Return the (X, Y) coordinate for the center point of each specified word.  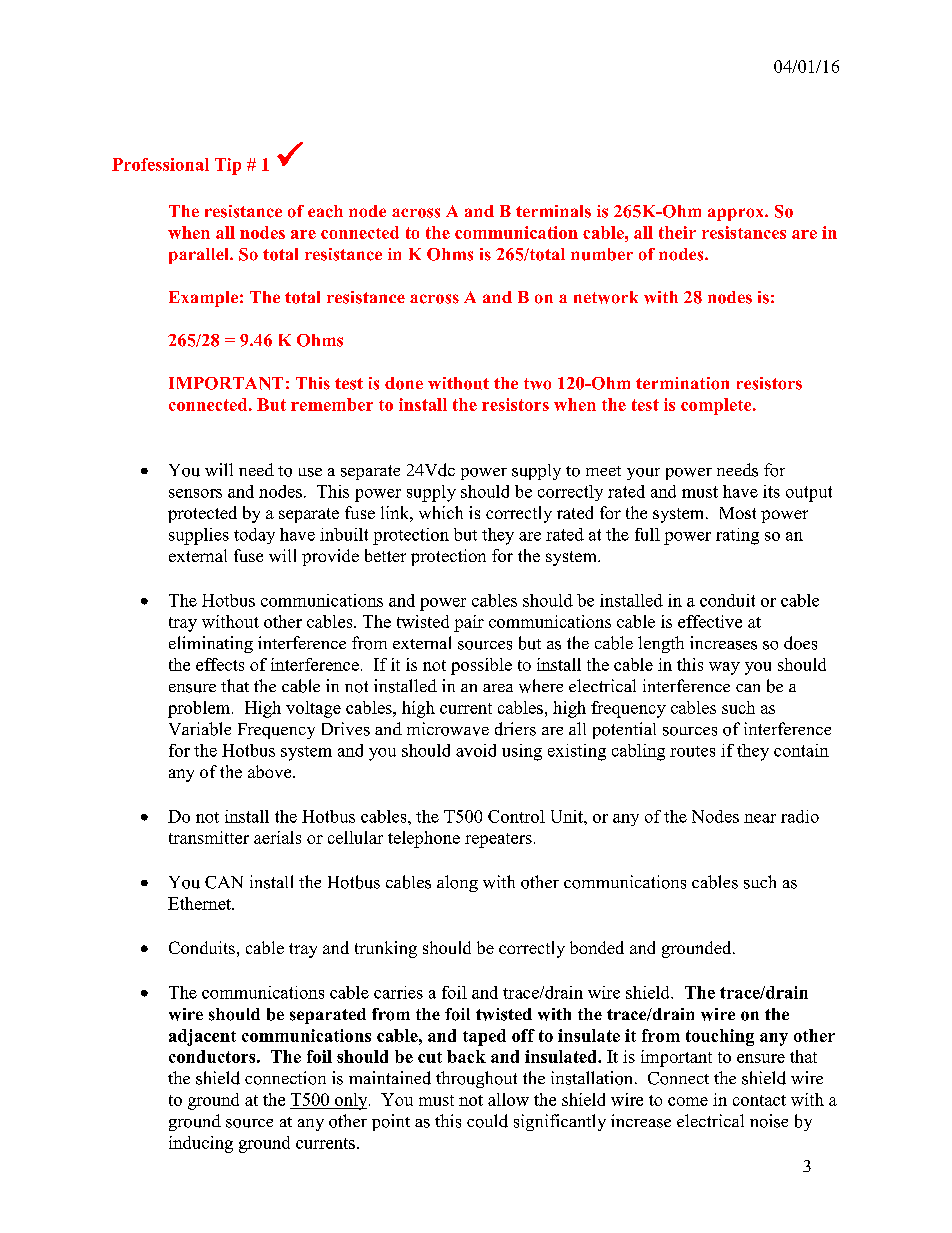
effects (220, 664)
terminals (553, 211)
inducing (201, 1144)
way (724, 668)
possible (481, 666)
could (487, 1121)
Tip (228, 166)
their (677, 232)
